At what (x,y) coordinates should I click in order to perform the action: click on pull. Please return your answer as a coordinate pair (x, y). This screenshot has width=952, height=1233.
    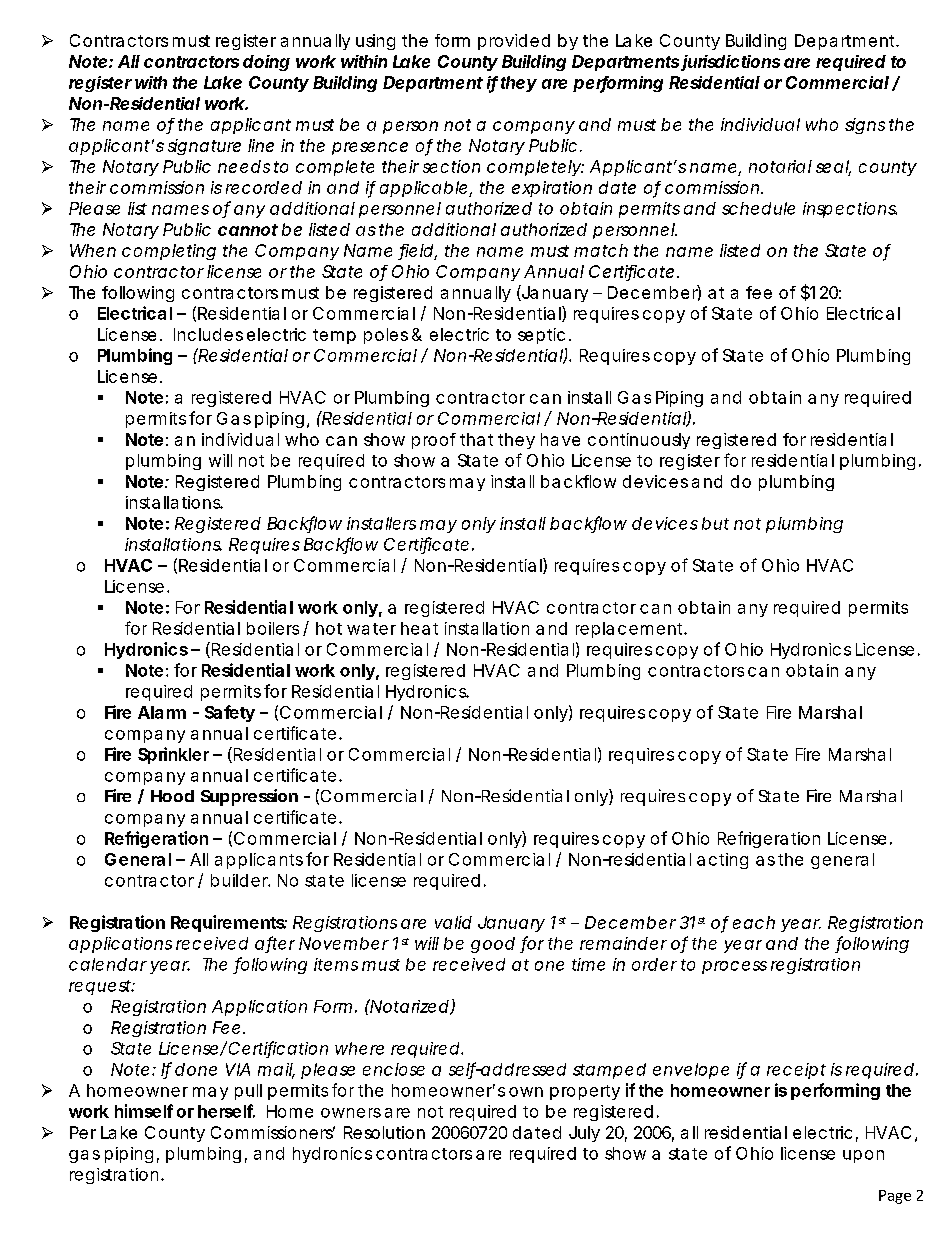
    Looking at the image, I should click on (248, 1092).
